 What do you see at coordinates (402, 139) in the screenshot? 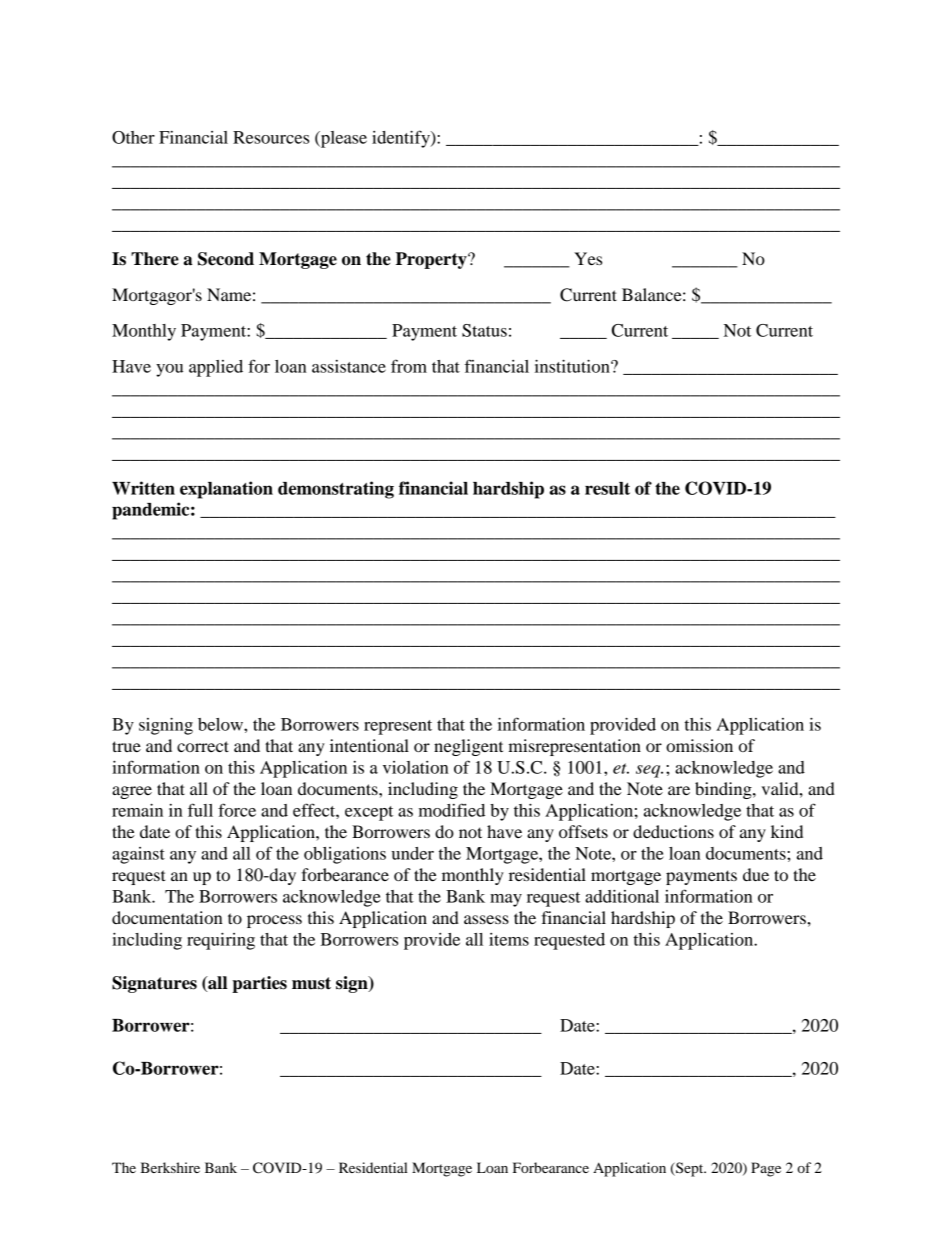
I see `identify` at bounding box center [402, 139].
